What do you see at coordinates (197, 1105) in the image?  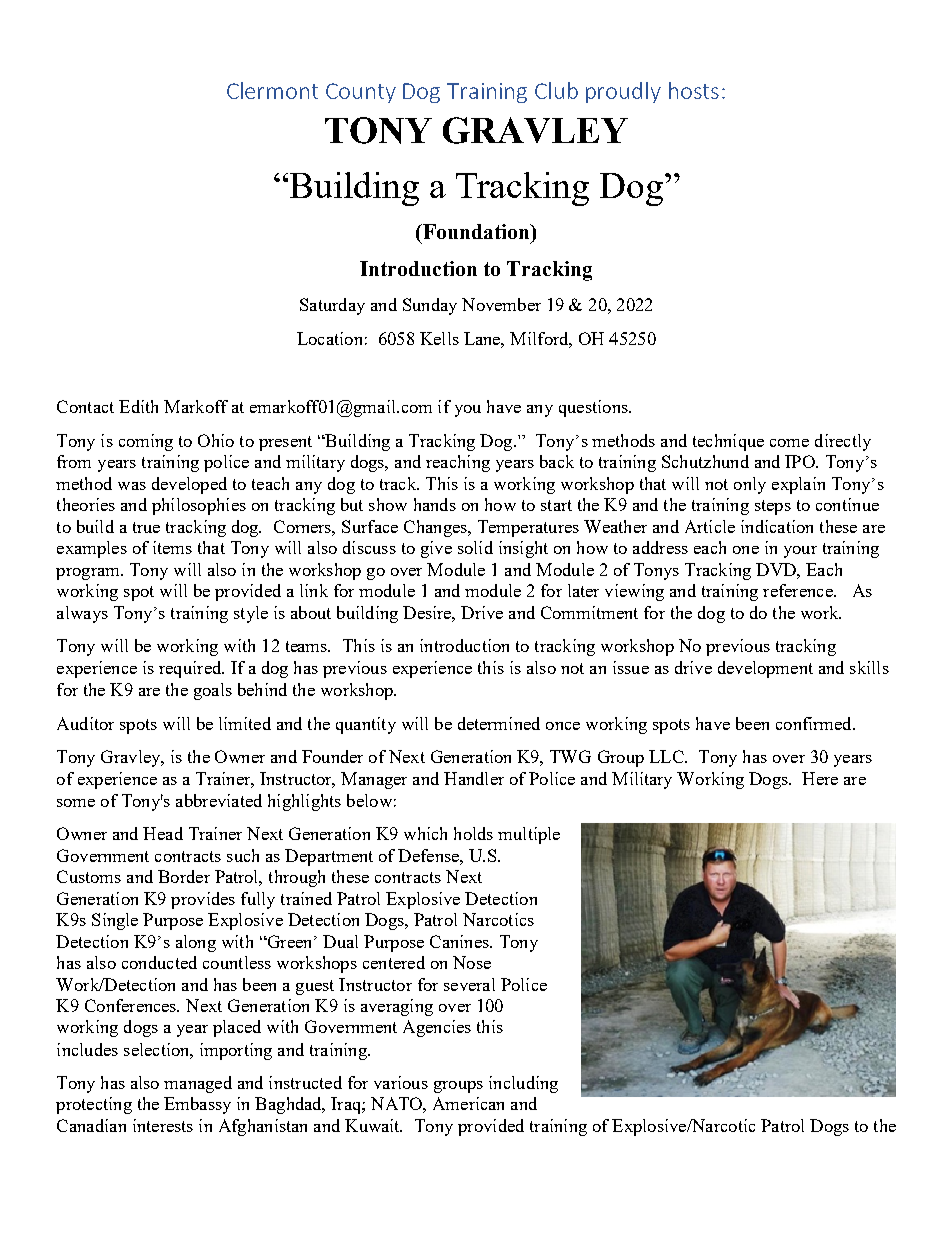 I see `Embassy` at bounding box center [197, 1105].
